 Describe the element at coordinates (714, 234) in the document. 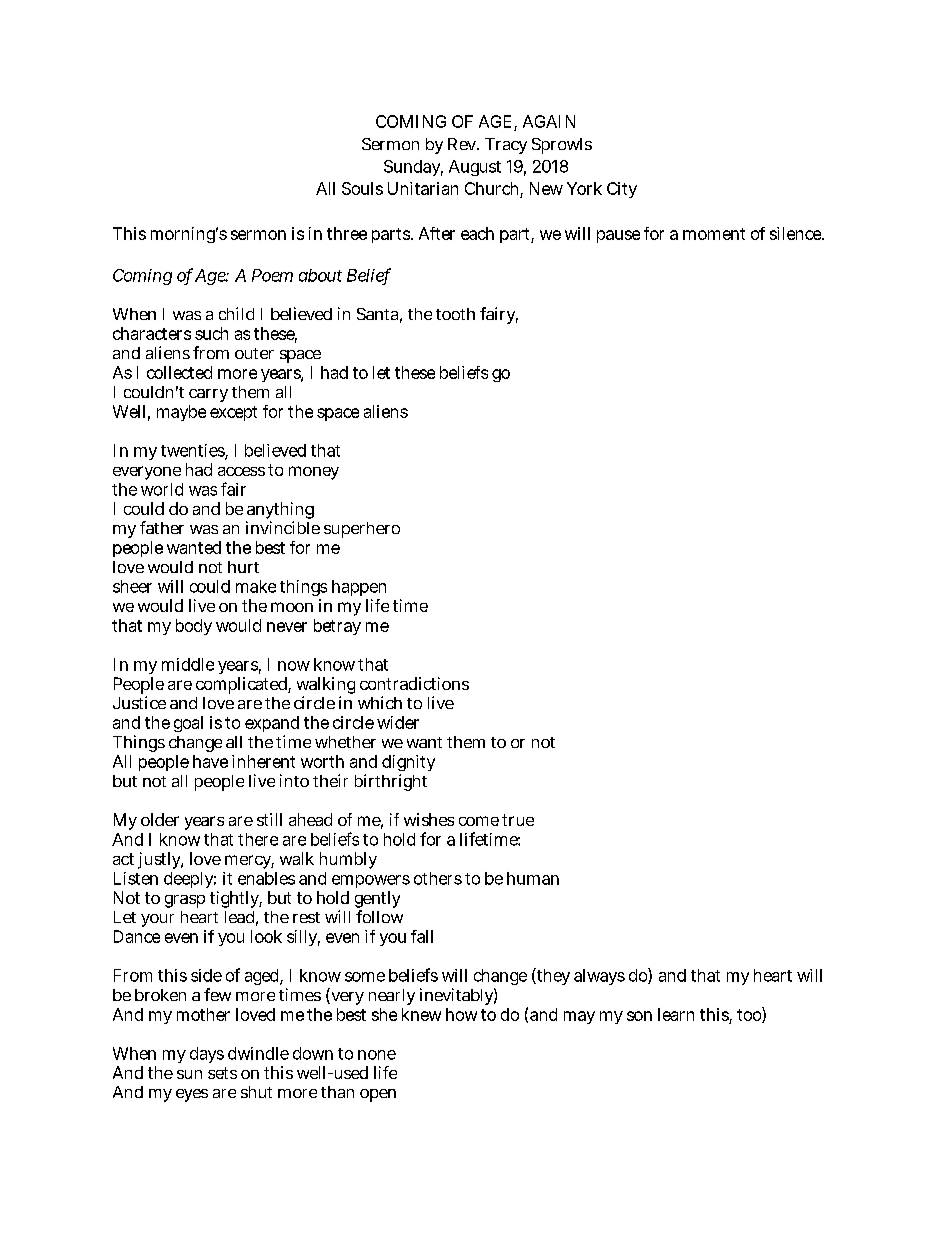

I see `moment` at that location.
